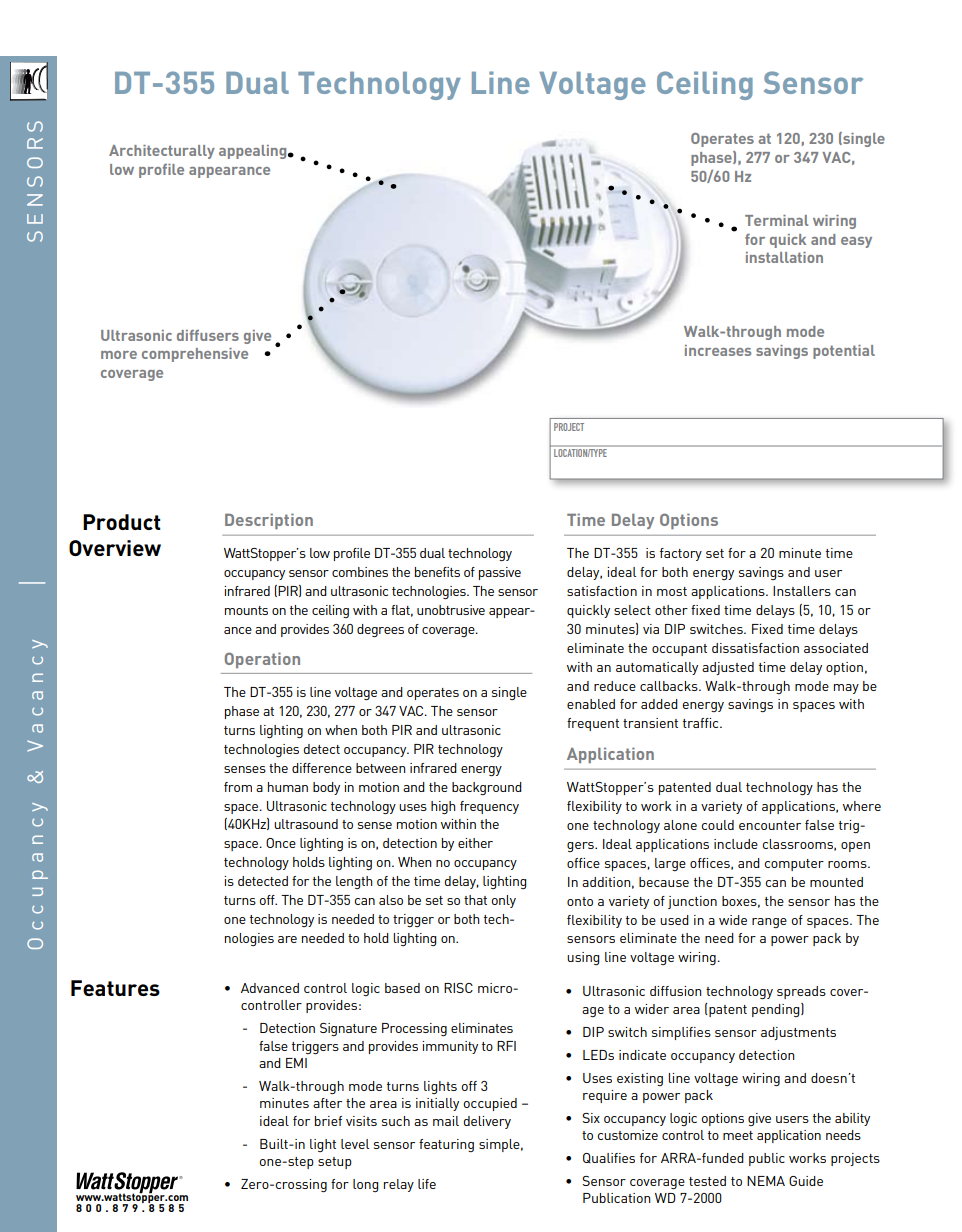  I want to click on featuring, so click(446, 1145).
